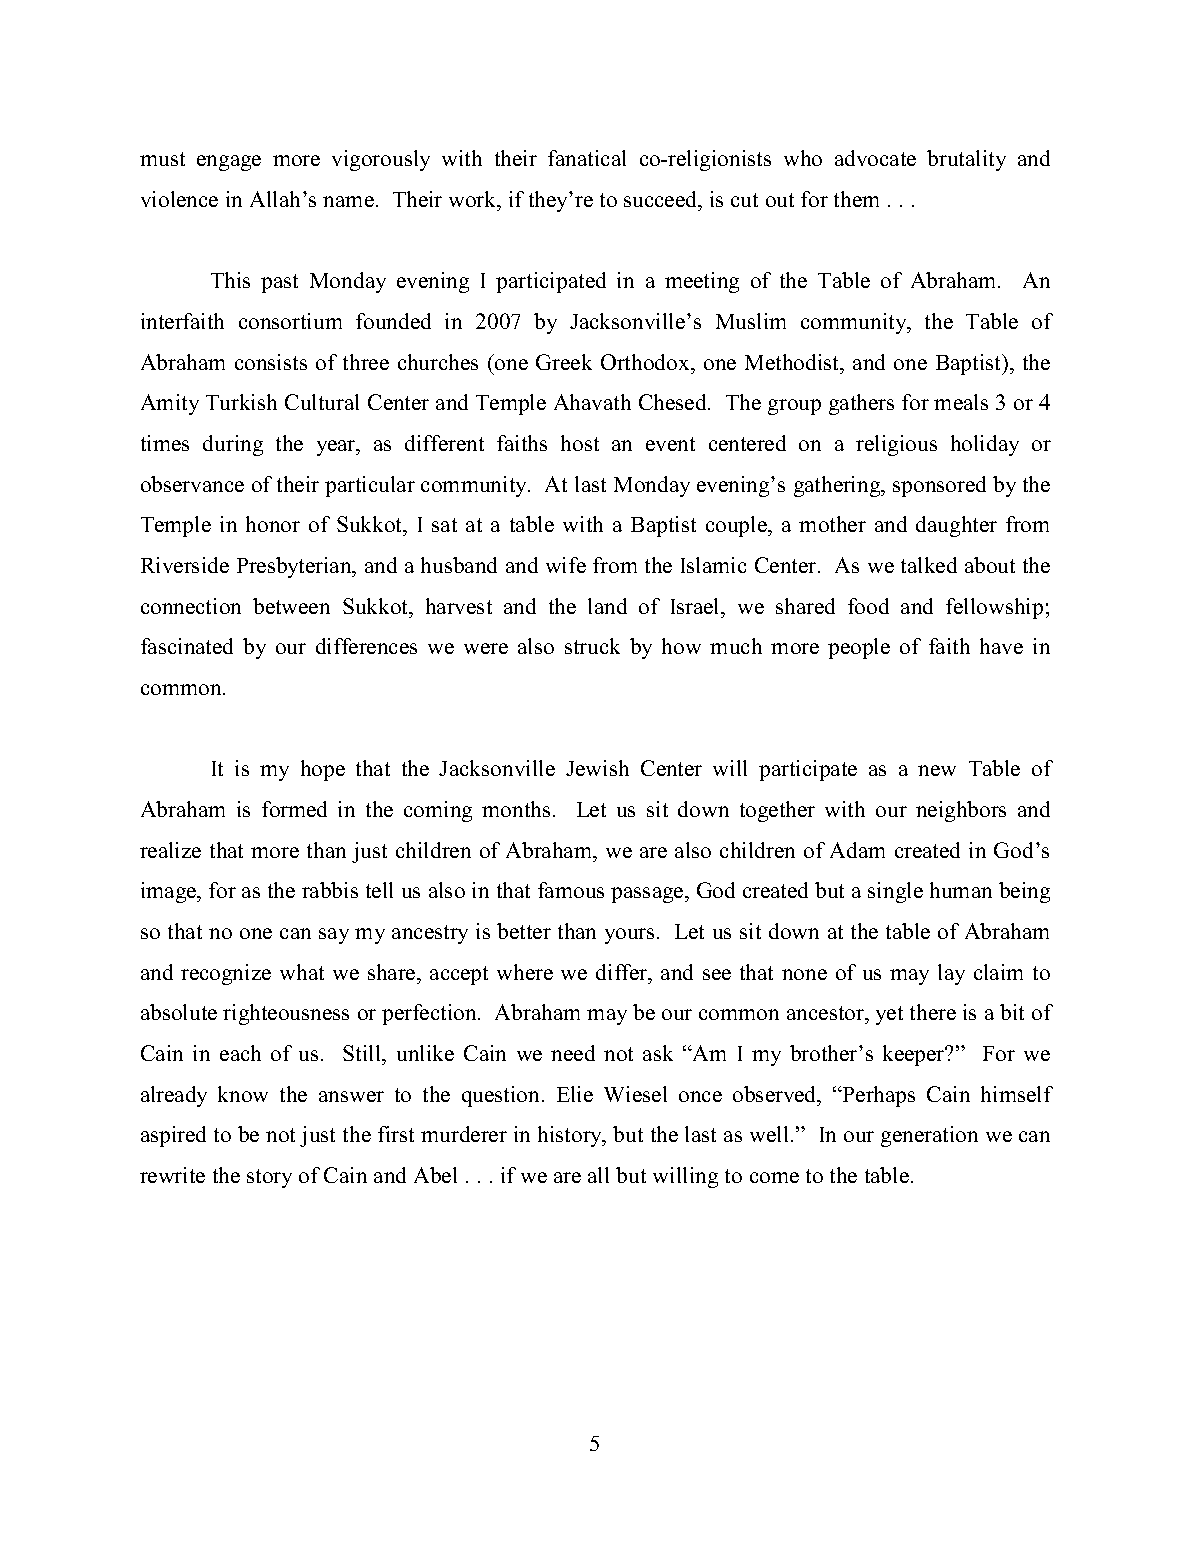 Image resolution: width=1191 pixels, height=1541 pixels. I want to click on consists, so click(271, 362).
